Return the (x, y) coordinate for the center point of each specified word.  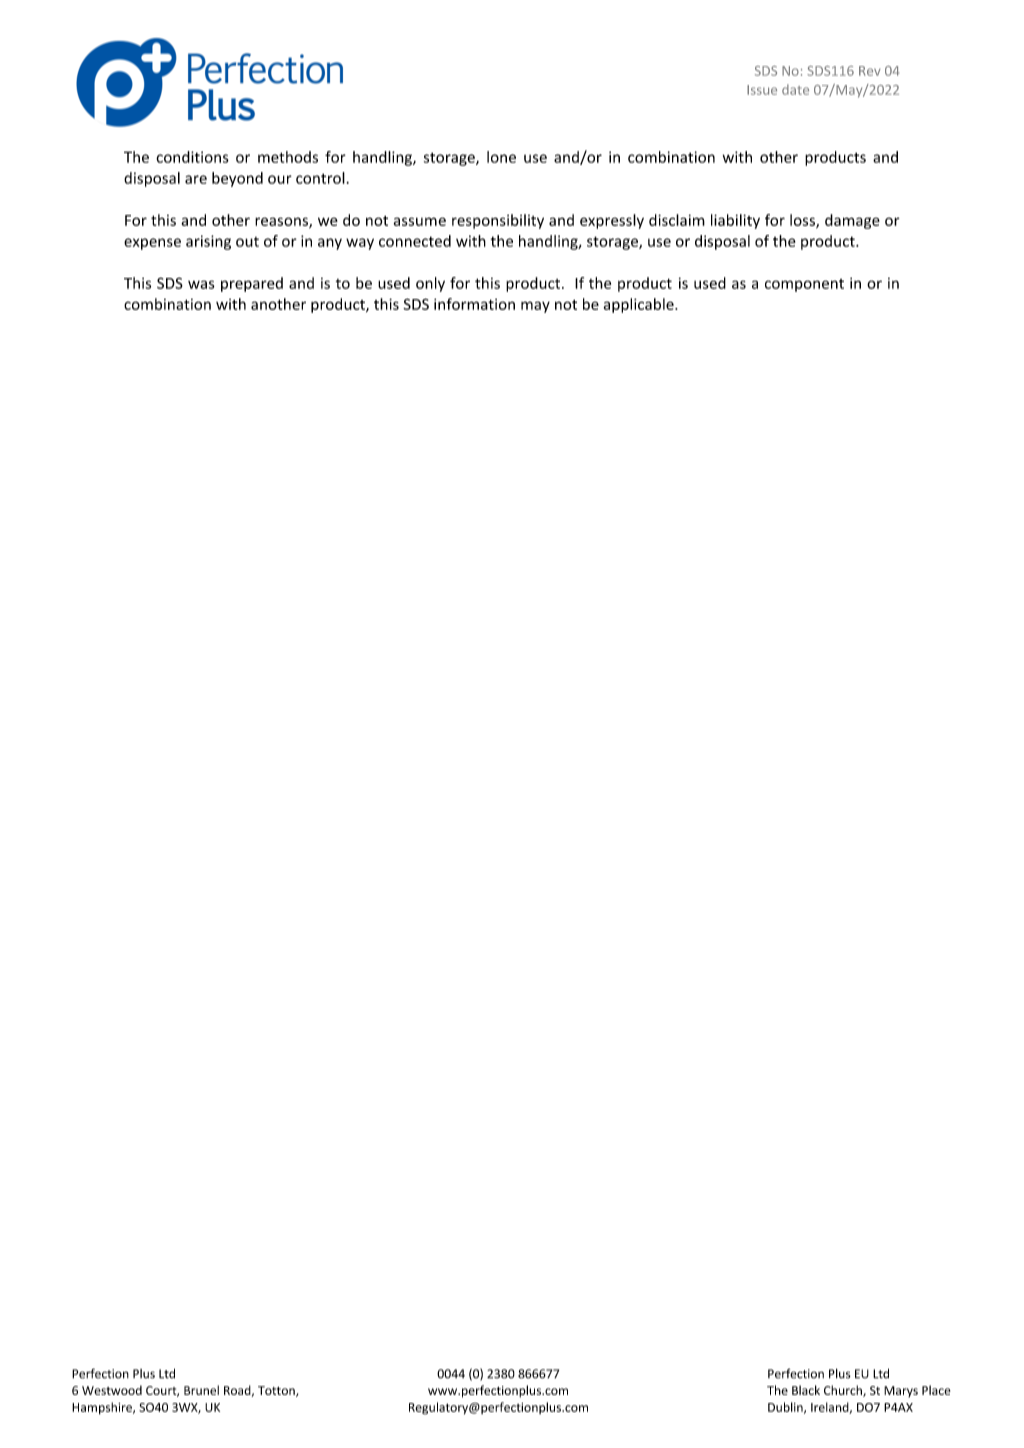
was (201, 284)
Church (844, 1391)
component (804, 285)
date (795, 89)
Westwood (112, 1390)
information (474, 304)
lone (501, 157)
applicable (640, 305)
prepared (252, 284)
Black (806, 1390)
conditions (192, 157)
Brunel (201, 1390)
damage (852, 221)
